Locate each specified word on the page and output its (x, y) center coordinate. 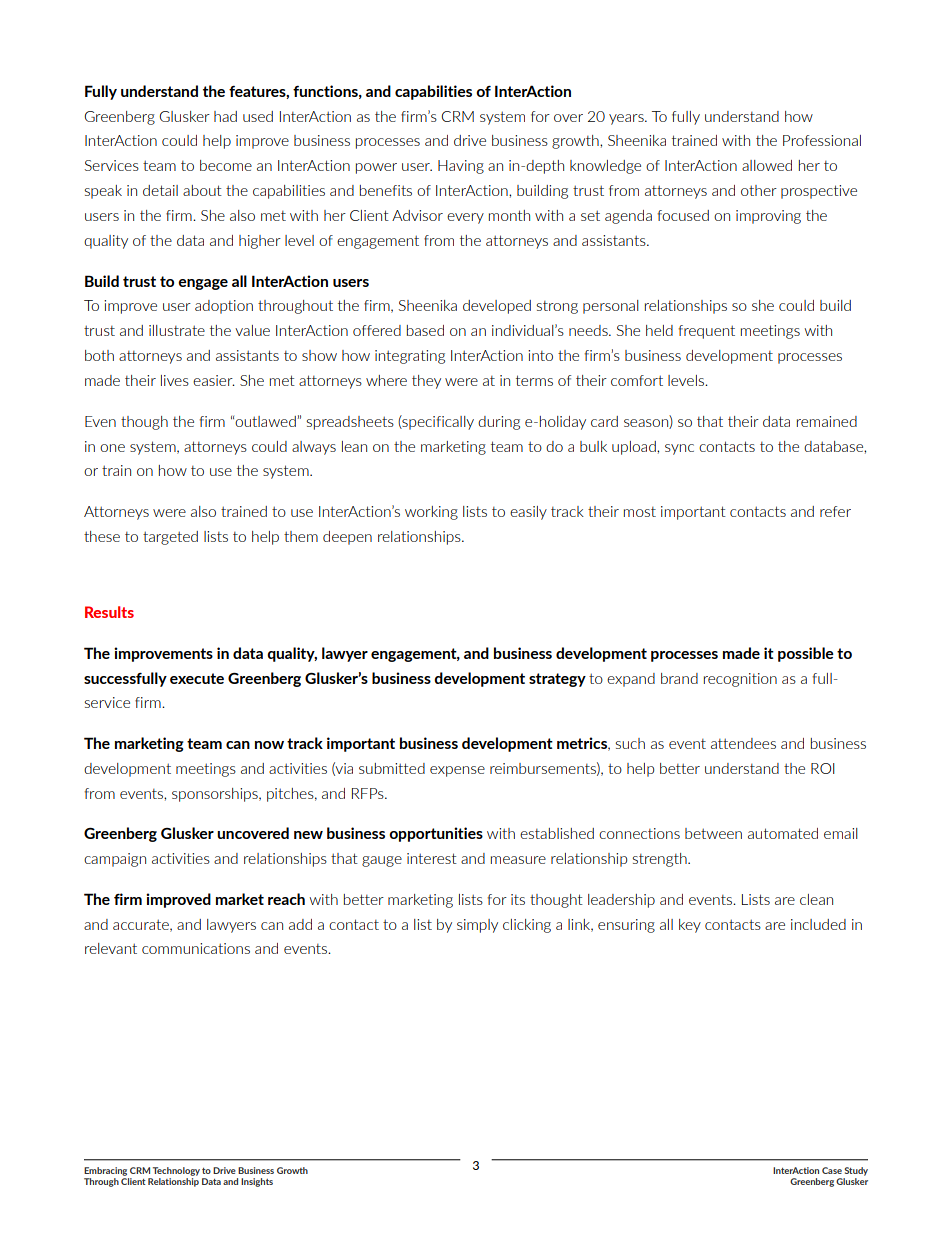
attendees (743, 743)
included (818, 924)
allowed (767, 165)
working (431, 513)
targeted (170, 538)
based (425, 330)
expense (457, 771)
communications (196, 948)
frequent (706, 332)
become (226, 165)
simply (477, 926)
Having (461, 167)
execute (197, 678)
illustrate (177, 330)
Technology (176, 1171)
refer (835, 511)
